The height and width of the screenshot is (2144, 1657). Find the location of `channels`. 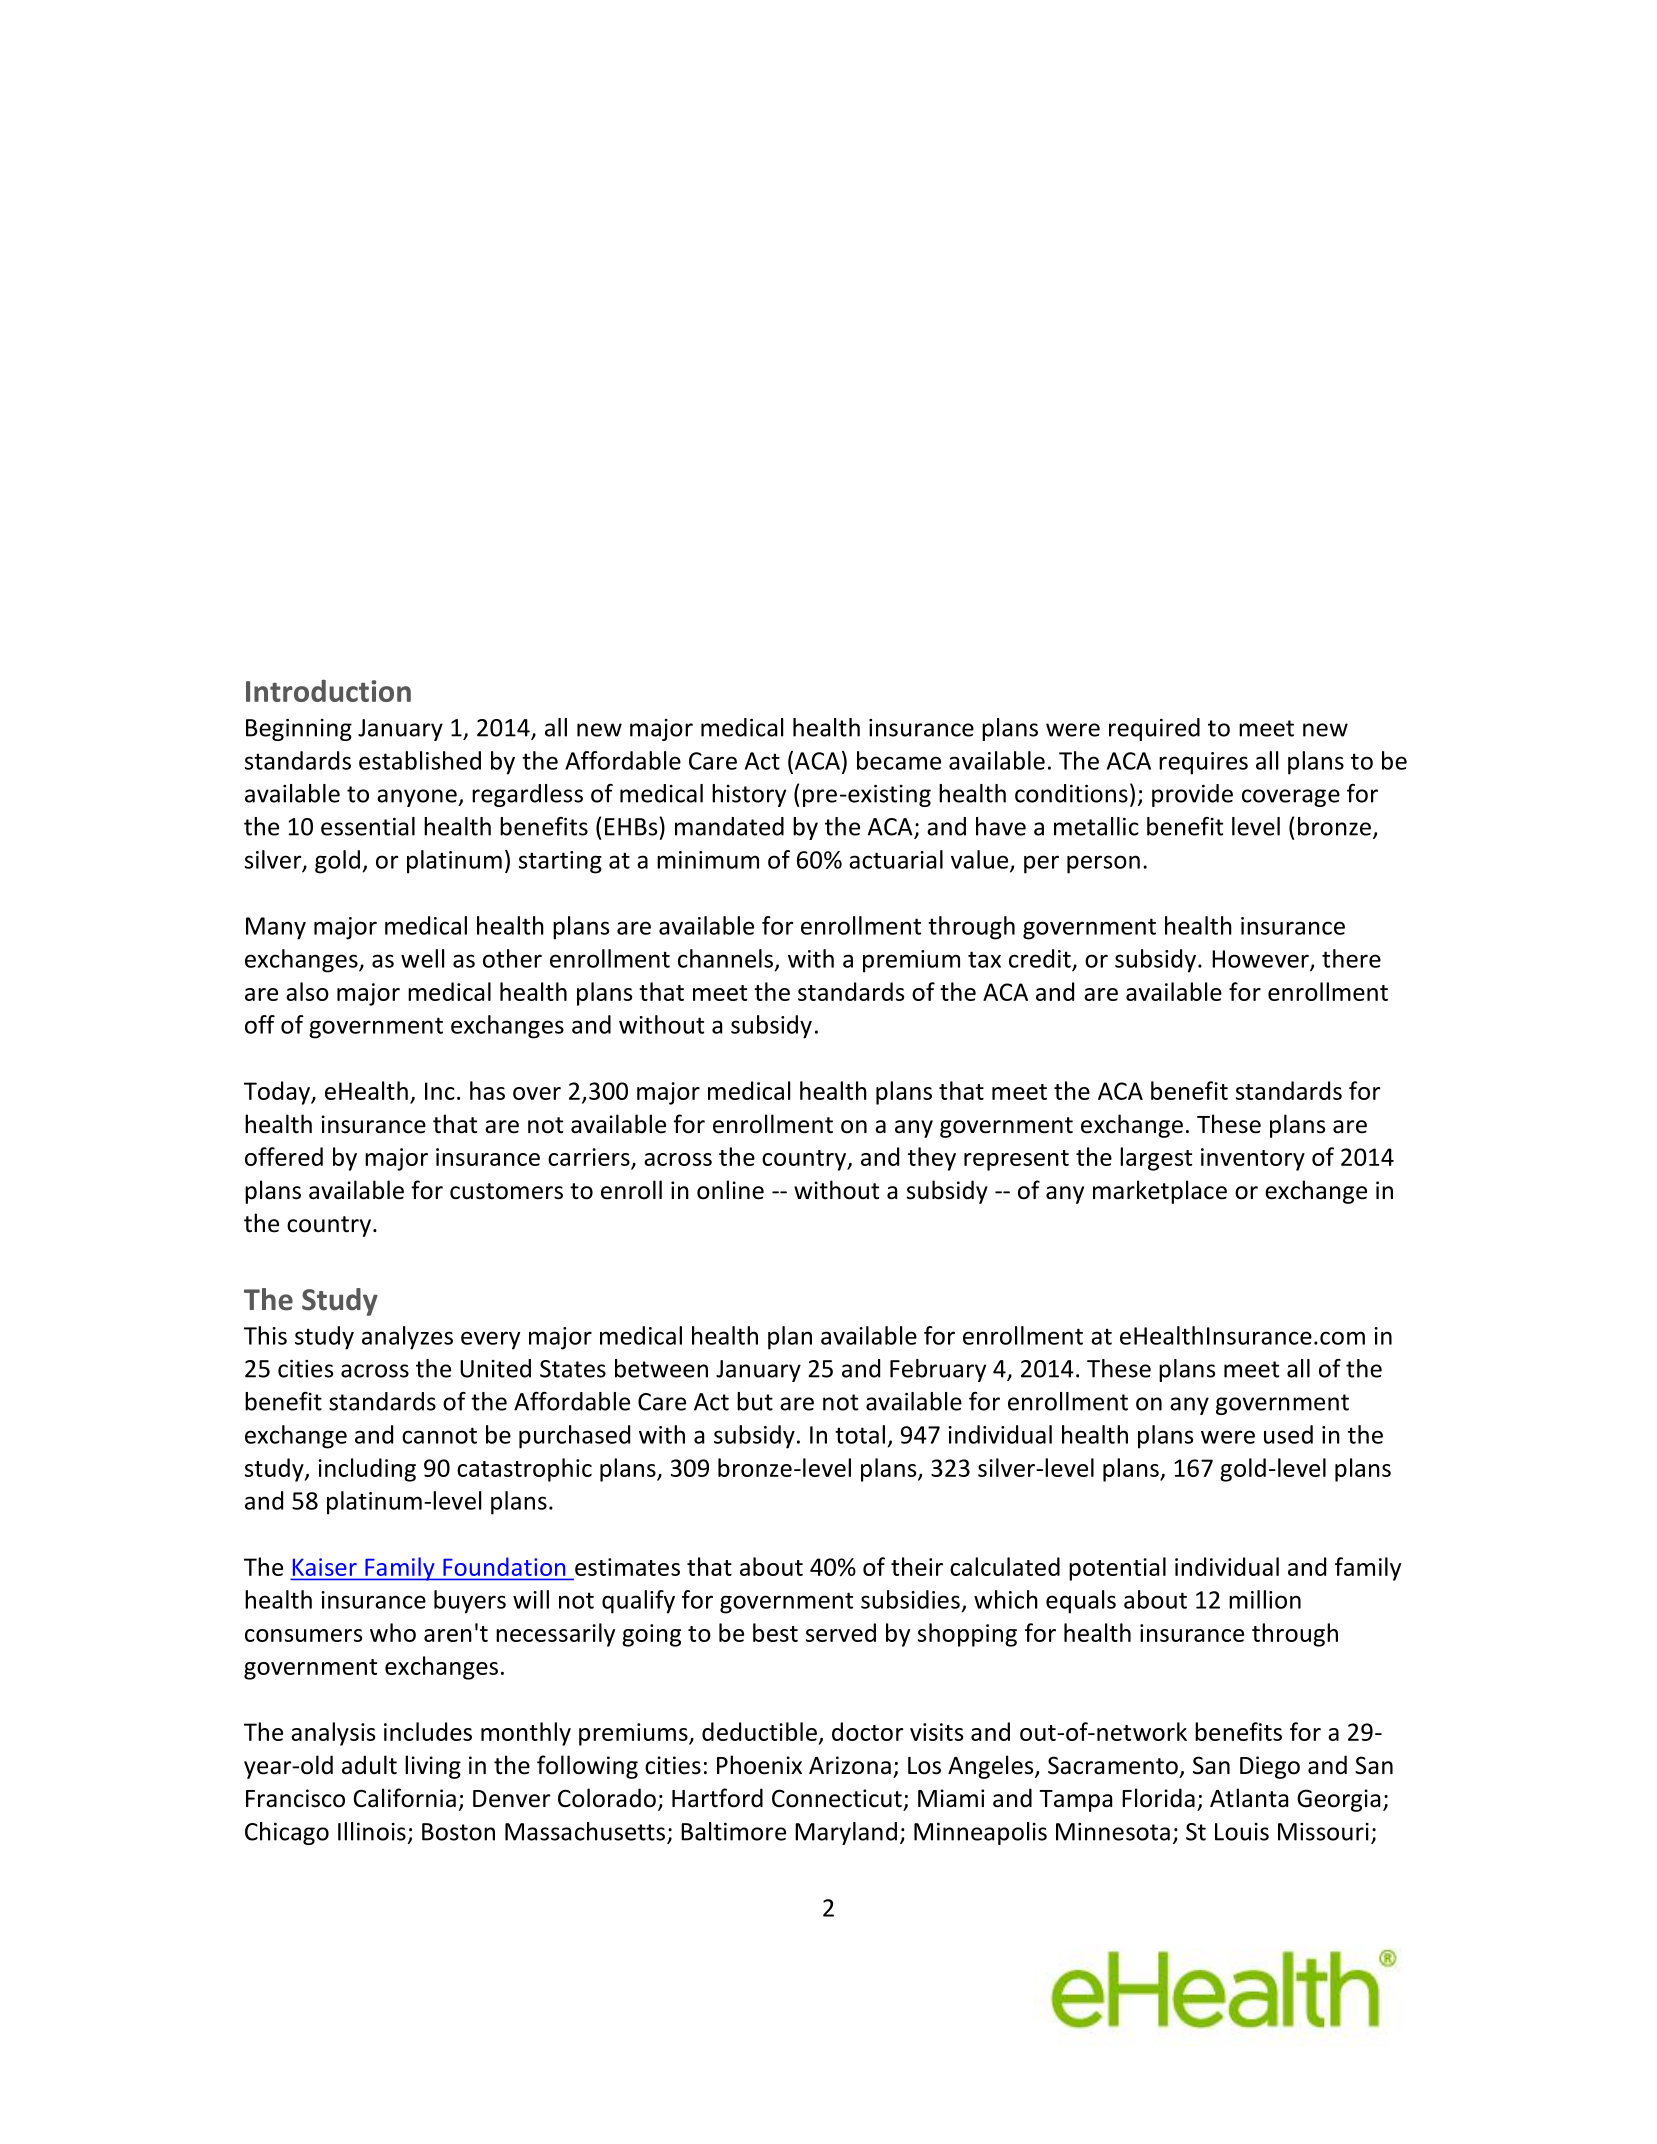

channels is located at coordinates (725, 958).
